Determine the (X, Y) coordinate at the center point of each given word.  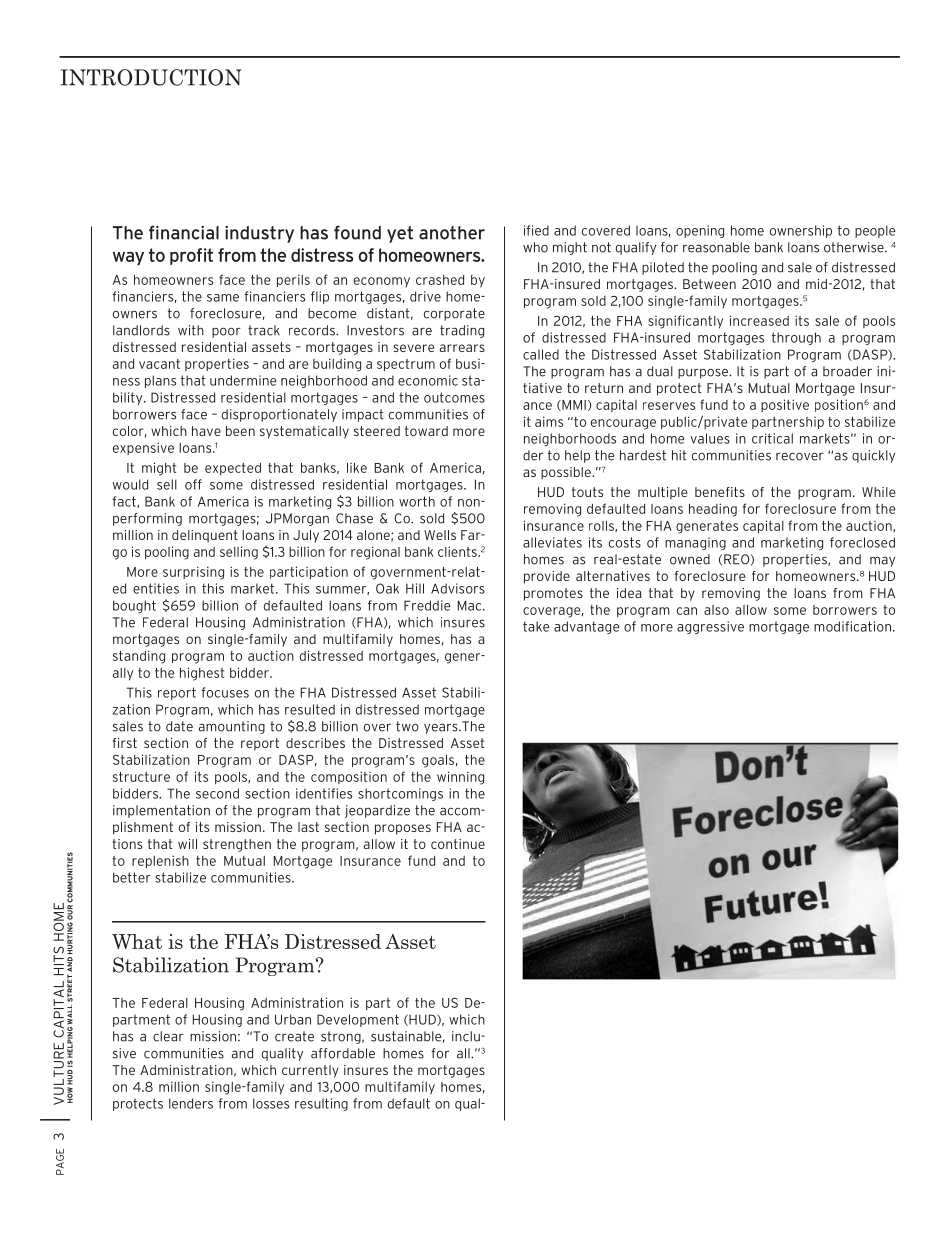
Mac (471, 605)
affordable (343, 1053)
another (452, 233)
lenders (191, 1103)
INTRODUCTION (151, 77)
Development (358, 1020)
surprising (193, 573)
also (716, 610)
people (875, 231)
